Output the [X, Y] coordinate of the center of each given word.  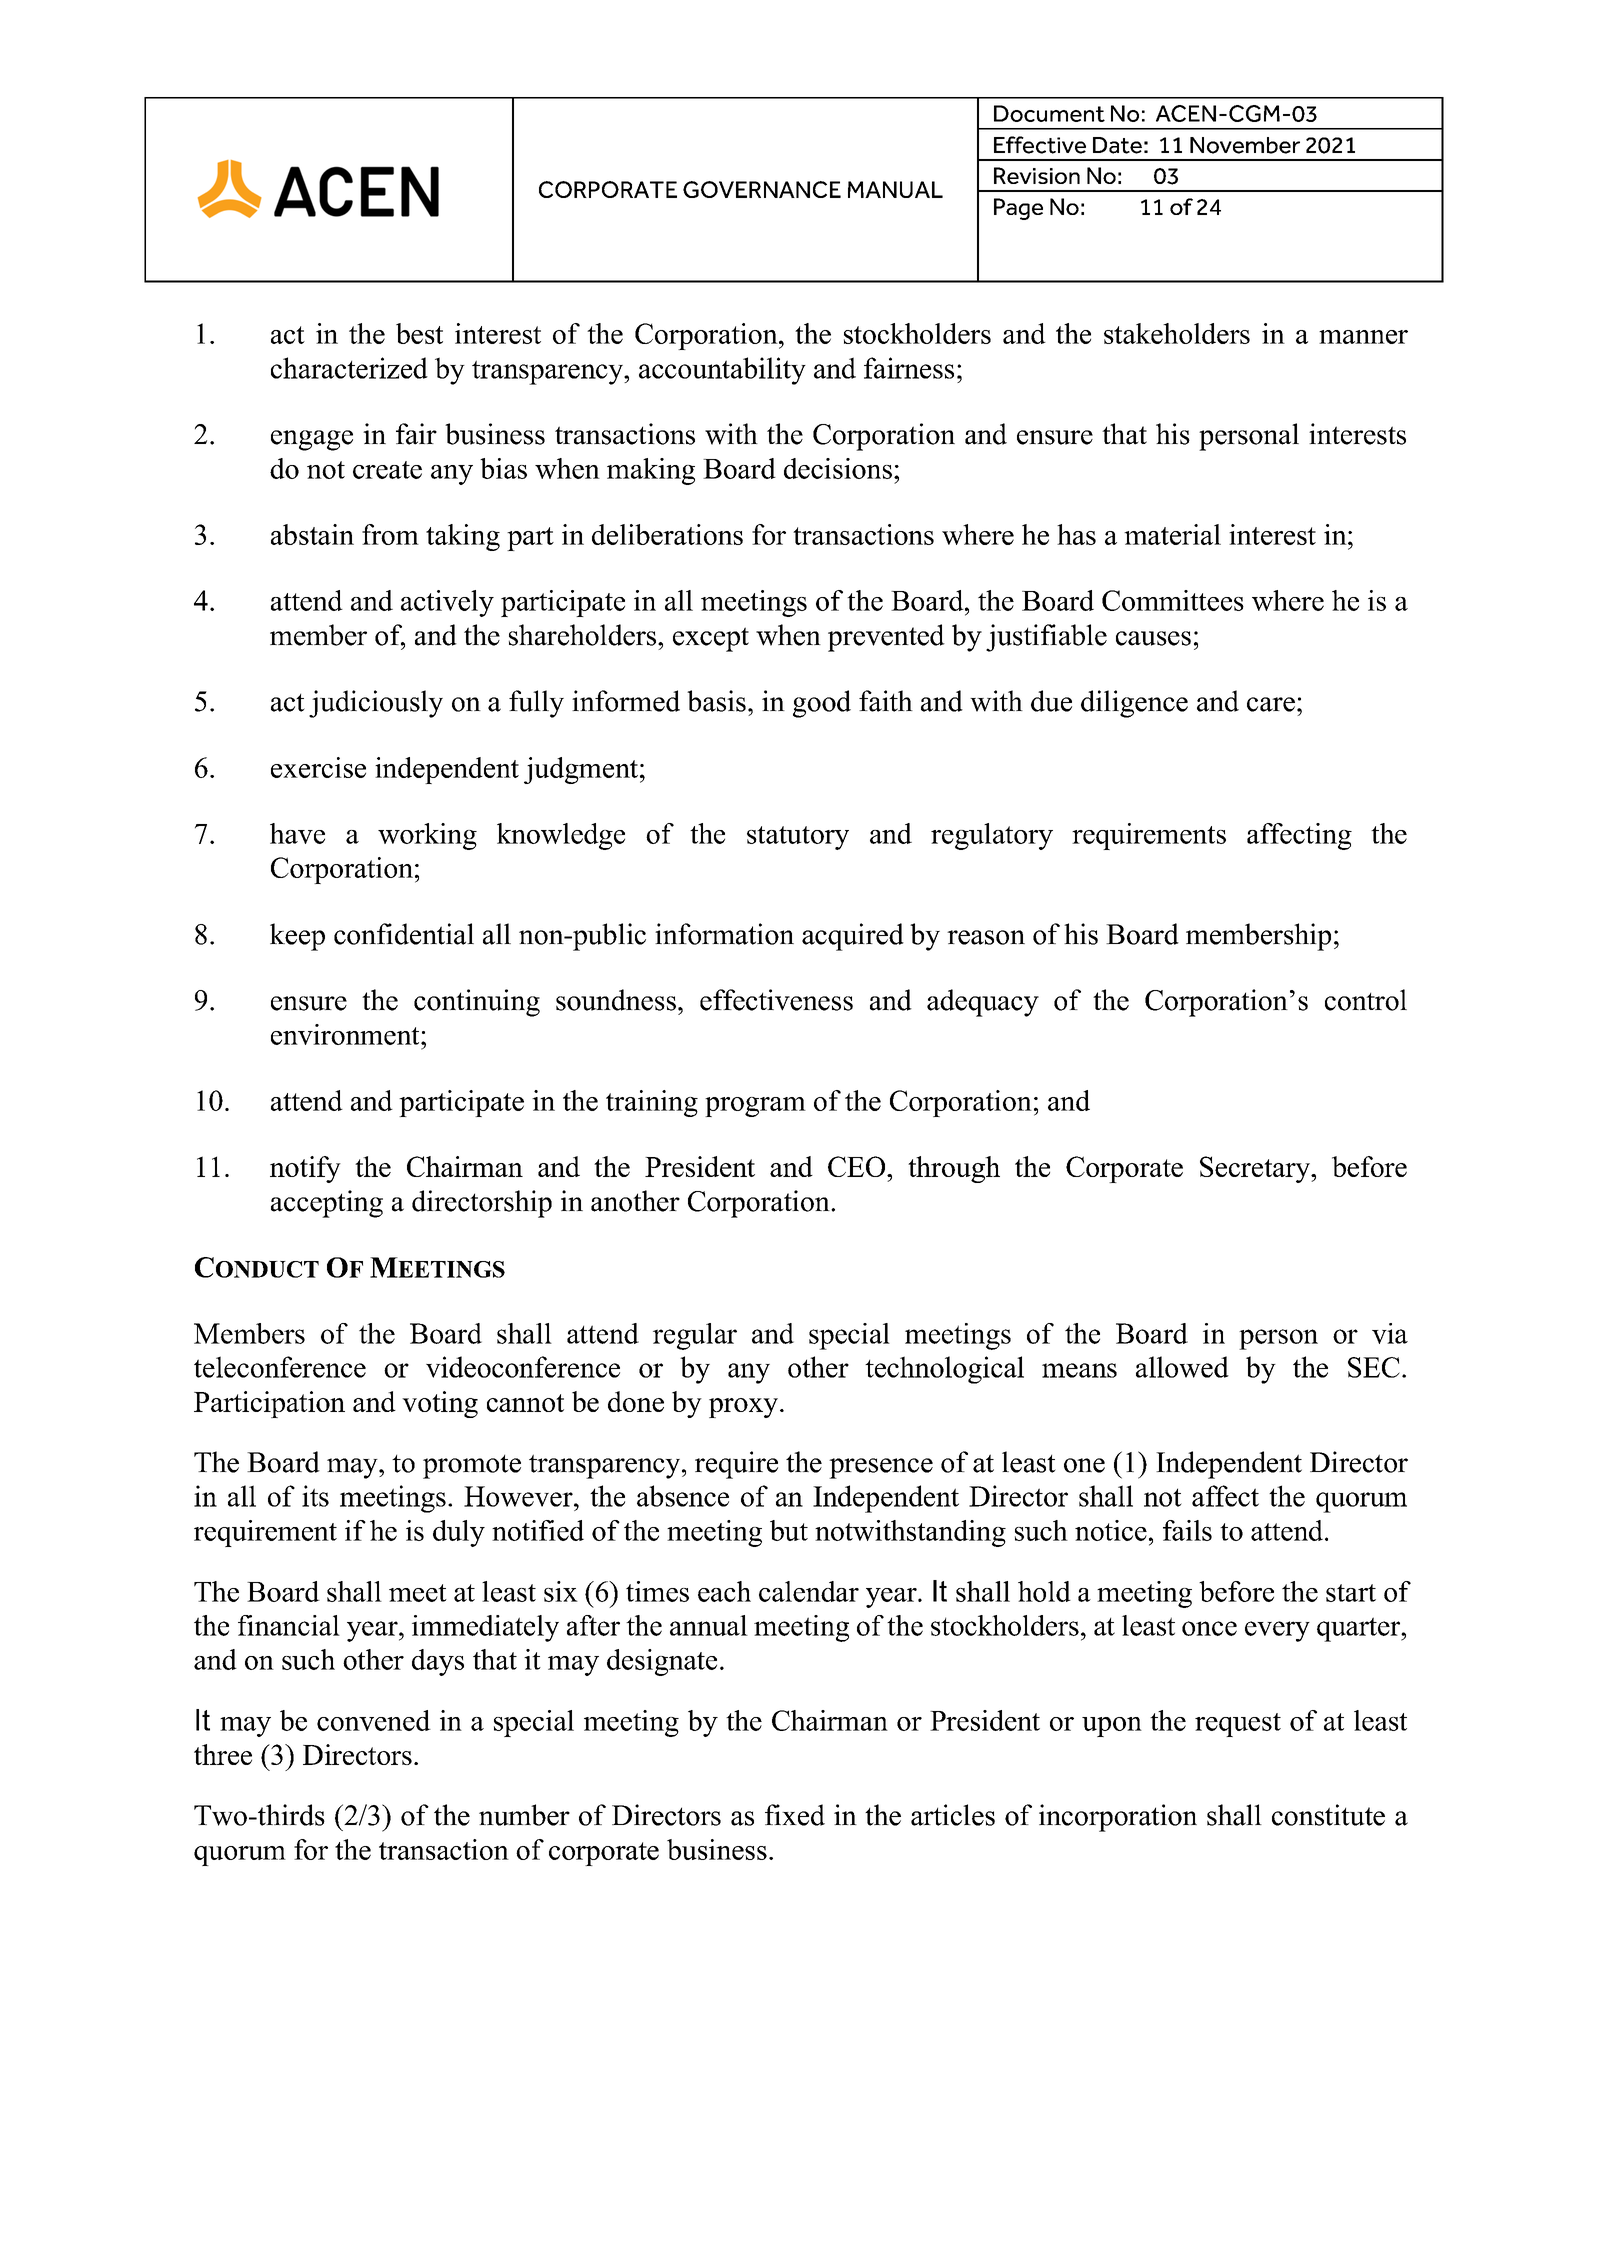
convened [374, 1720]
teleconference [280, 1367]
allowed [1182, 1367]
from [390, 534]
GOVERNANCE [762, 189]
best [419, 333]
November [1245, 145]
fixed [795, 1815]
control [1366, 1000]
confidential [404, 934]
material [1172, 534]
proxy [743, 1408]
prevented [886, 638]
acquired [853, 937]
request [1238, 1725]
